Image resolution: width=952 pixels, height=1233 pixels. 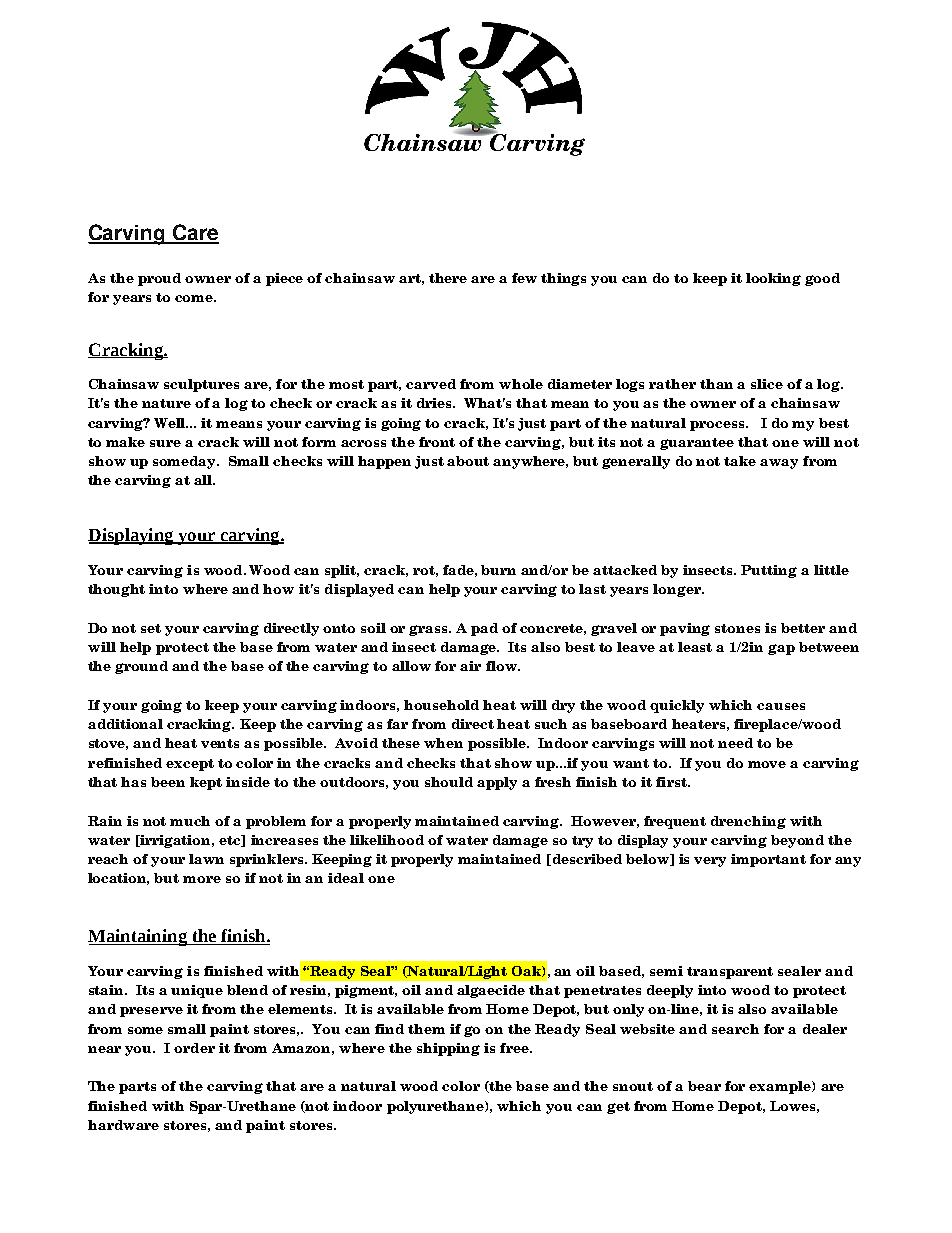 What do you see at coordinates (470, 666) in the page?
I see `air` at bounding box center [470, 666].
